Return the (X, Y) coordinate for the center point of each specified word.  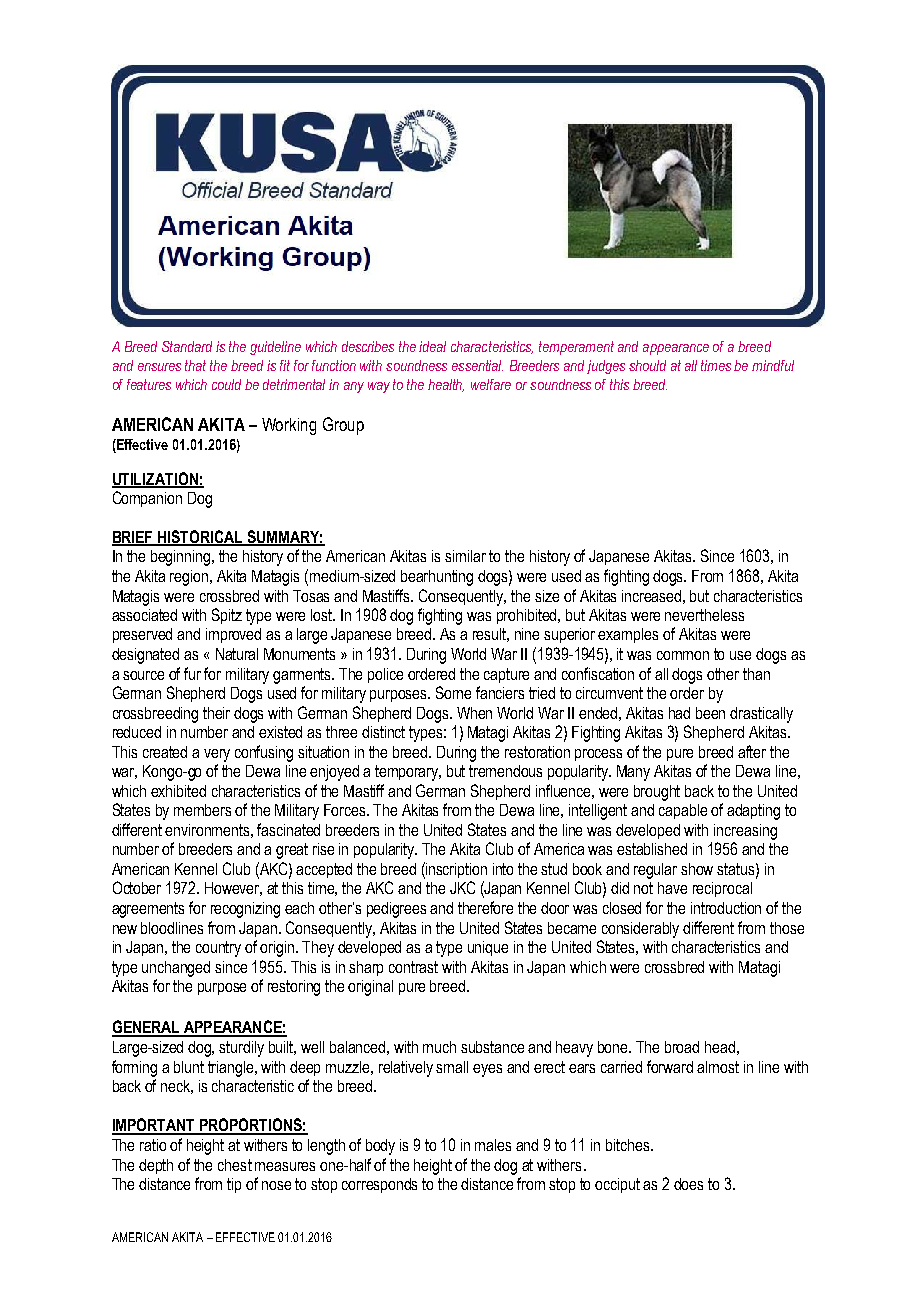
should (647, 365)
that (195, 365)
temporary (408, 773)
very (217, 755)
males (493, 1145)
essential (477, 365)
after (752, 751)
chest (235, 1165)
